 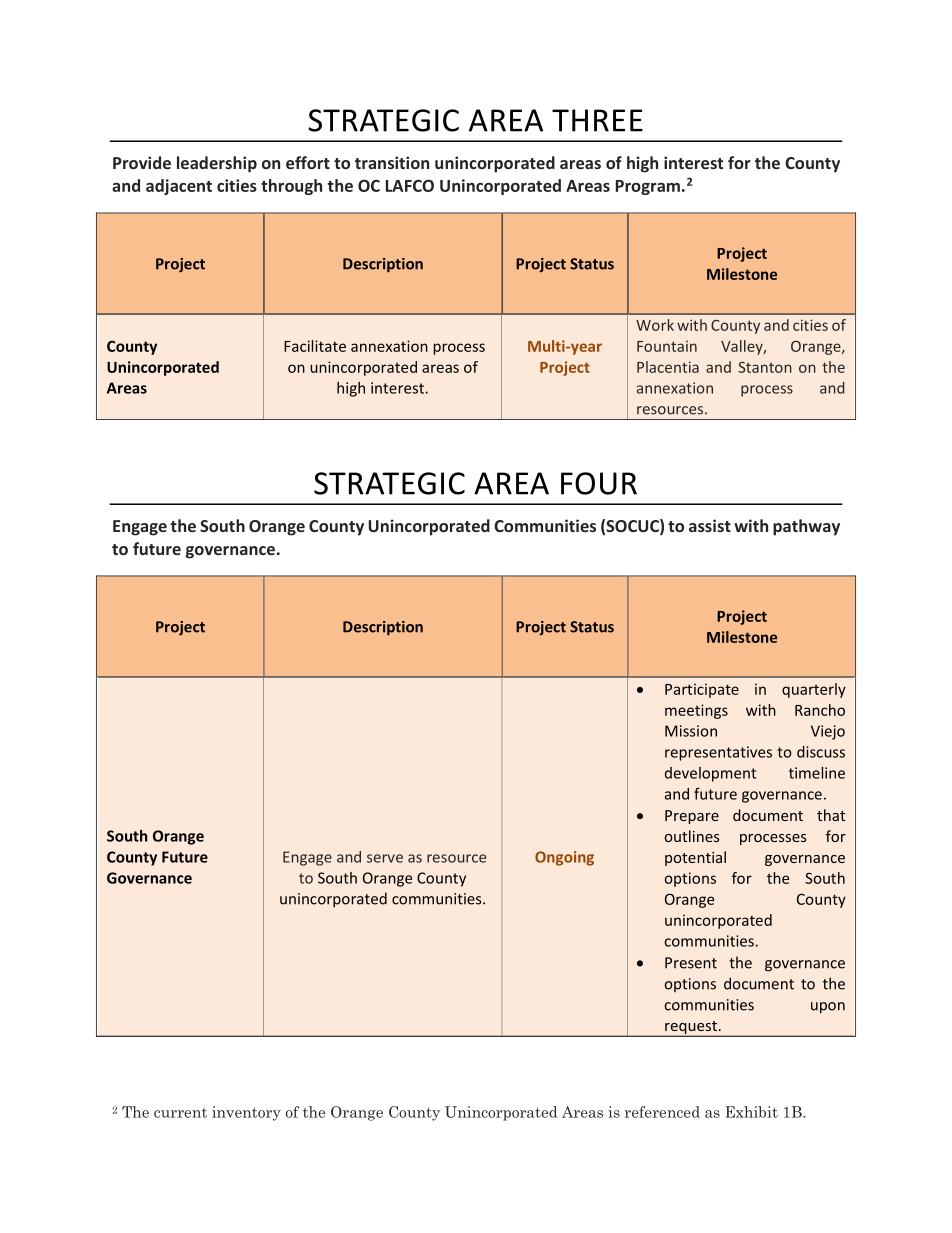 What do you see at coordinates (385, 858) in the screenshot?
I see `serve` at bounding box center [385, 858].
